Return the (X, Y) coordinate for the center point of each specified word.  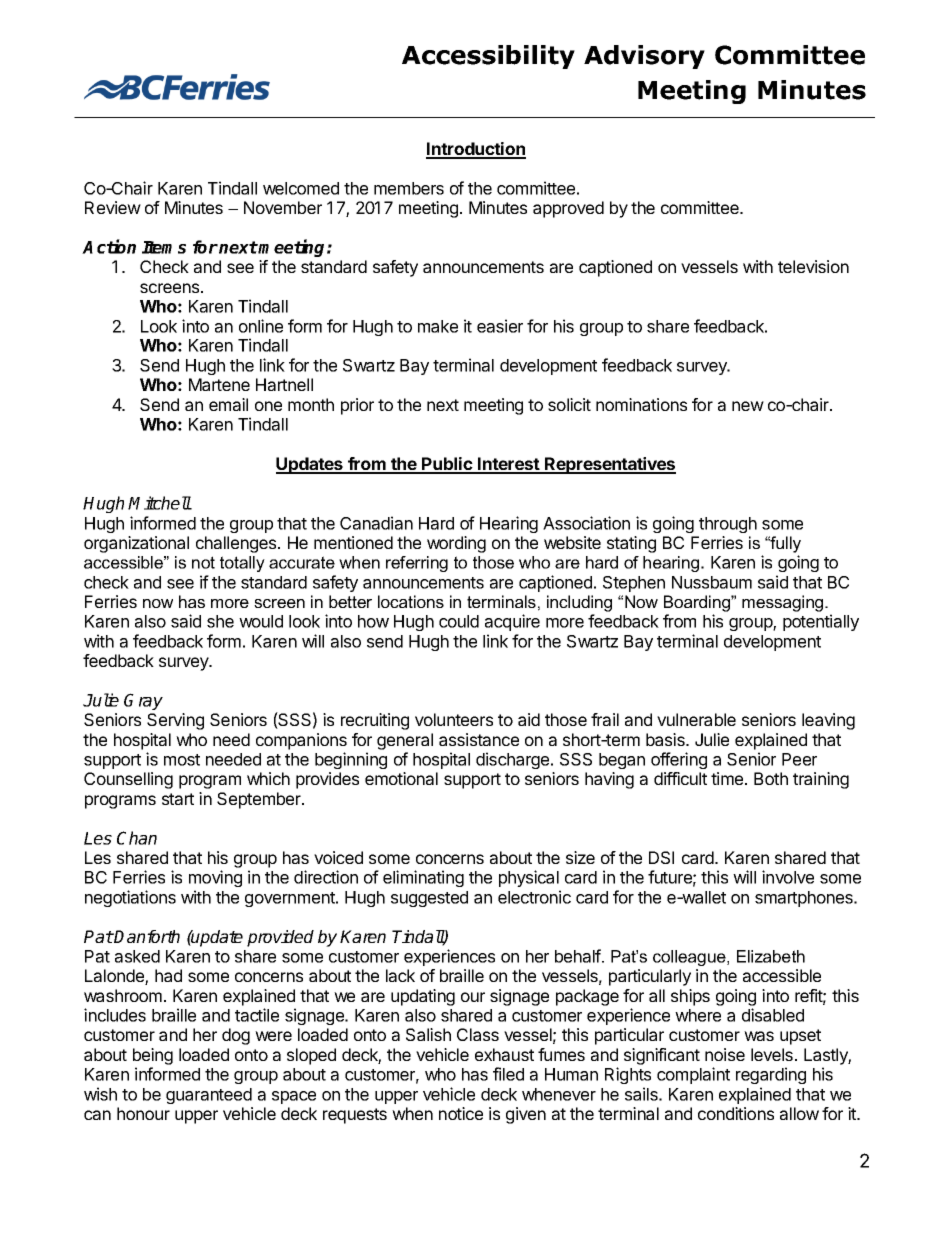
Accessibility (488, 57)
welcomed (301, 188)
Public (447, 465)
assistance (479, 739)
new (748, 406)
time (728, 778)
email (228, 404)
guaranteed (209, 1096)
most (182, 760)
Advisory (644, 57)
